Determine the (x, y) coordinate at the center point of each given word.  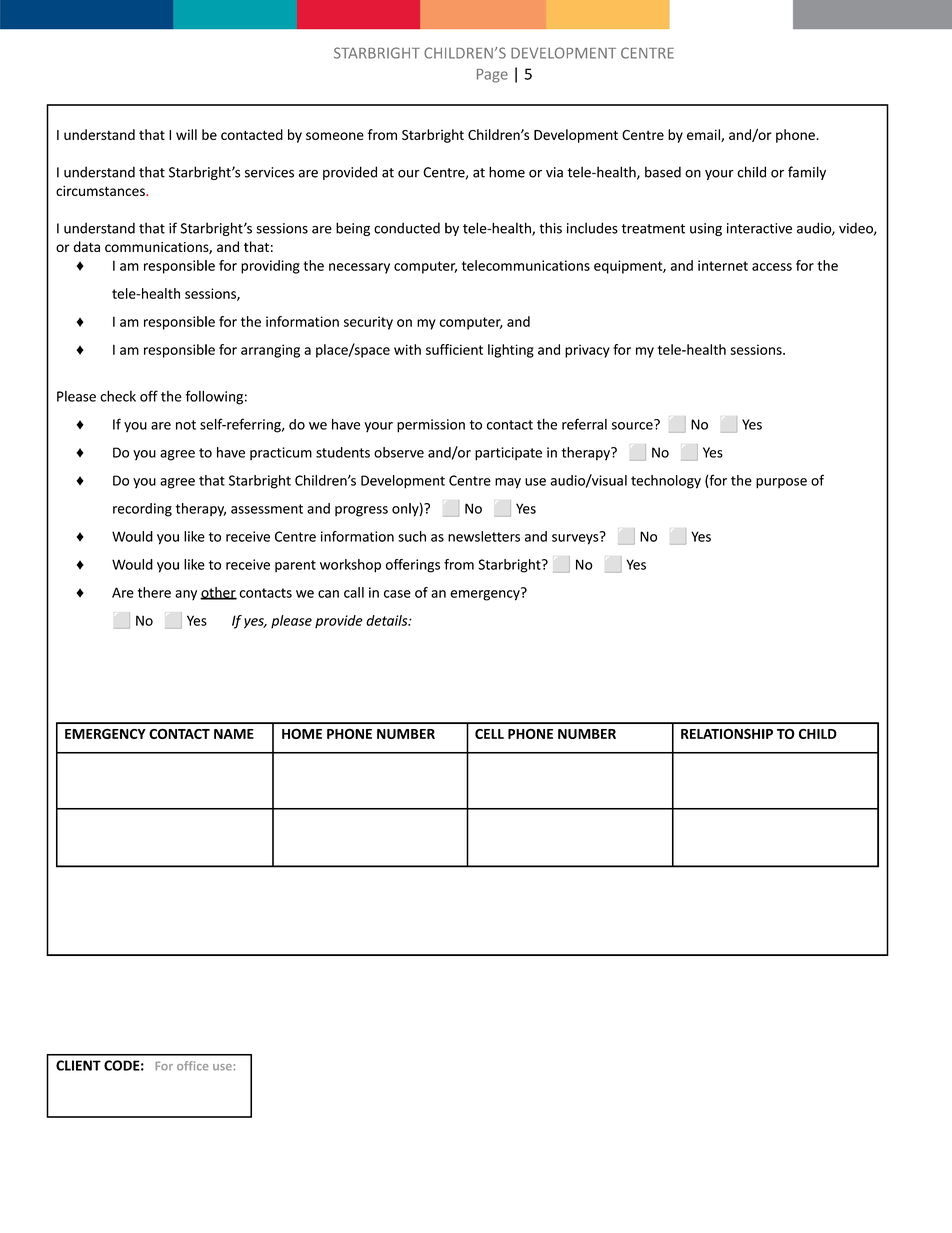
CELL (489, 734)
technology (666, 482)
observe (399, 452)
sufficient (454, 349)
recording (142, 510)
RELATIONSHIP (727, 733)
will (186, 134)
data (87, 246)
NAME (234, 734)
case (397, 594)
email (704, 135)
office (193, 1066)
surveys (576, 538)
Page (492, 76)
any (186, 595)
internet (723, 265)
